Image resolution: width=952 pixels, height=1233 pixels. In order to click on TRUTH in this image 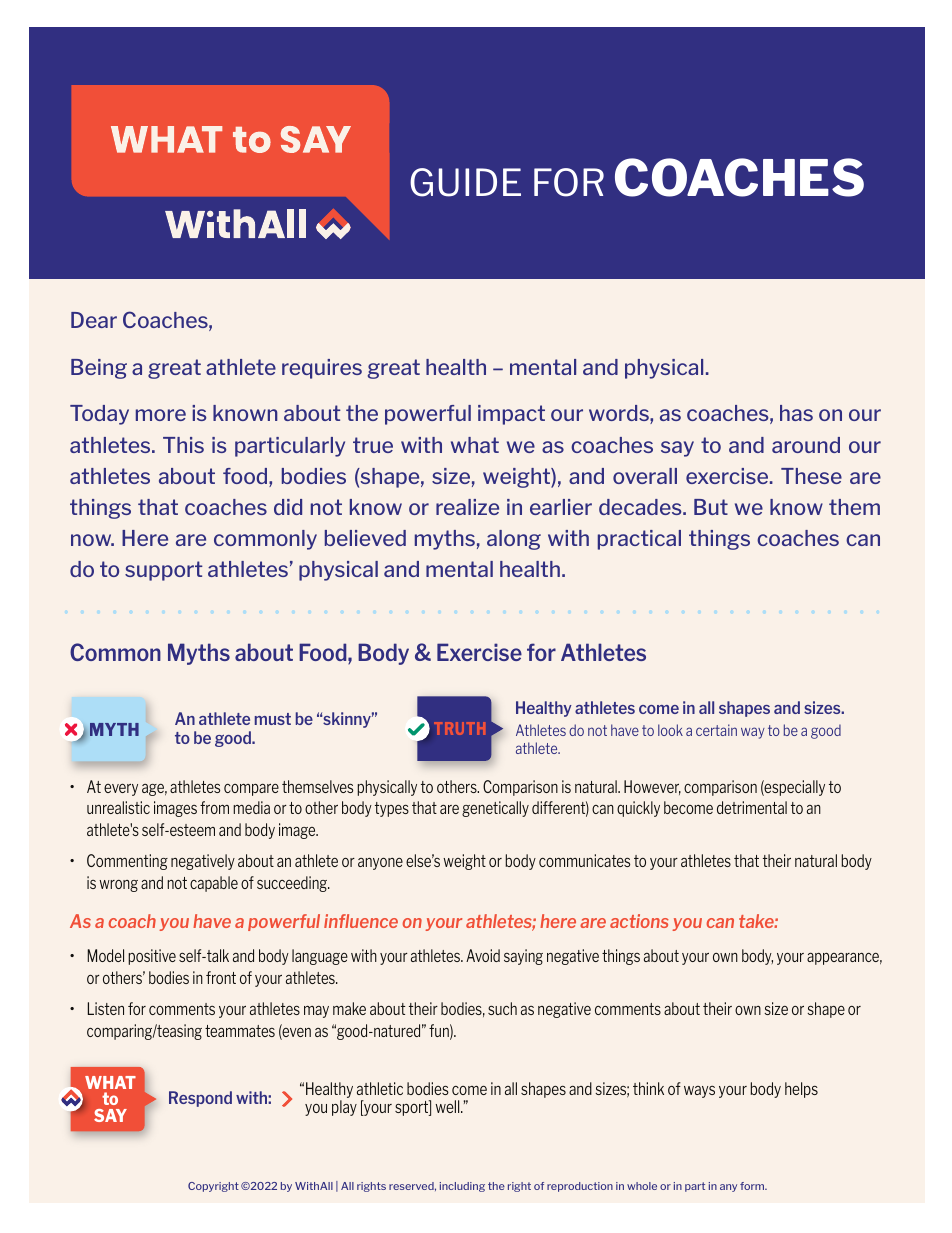, I will do `click(459, 728)`.
